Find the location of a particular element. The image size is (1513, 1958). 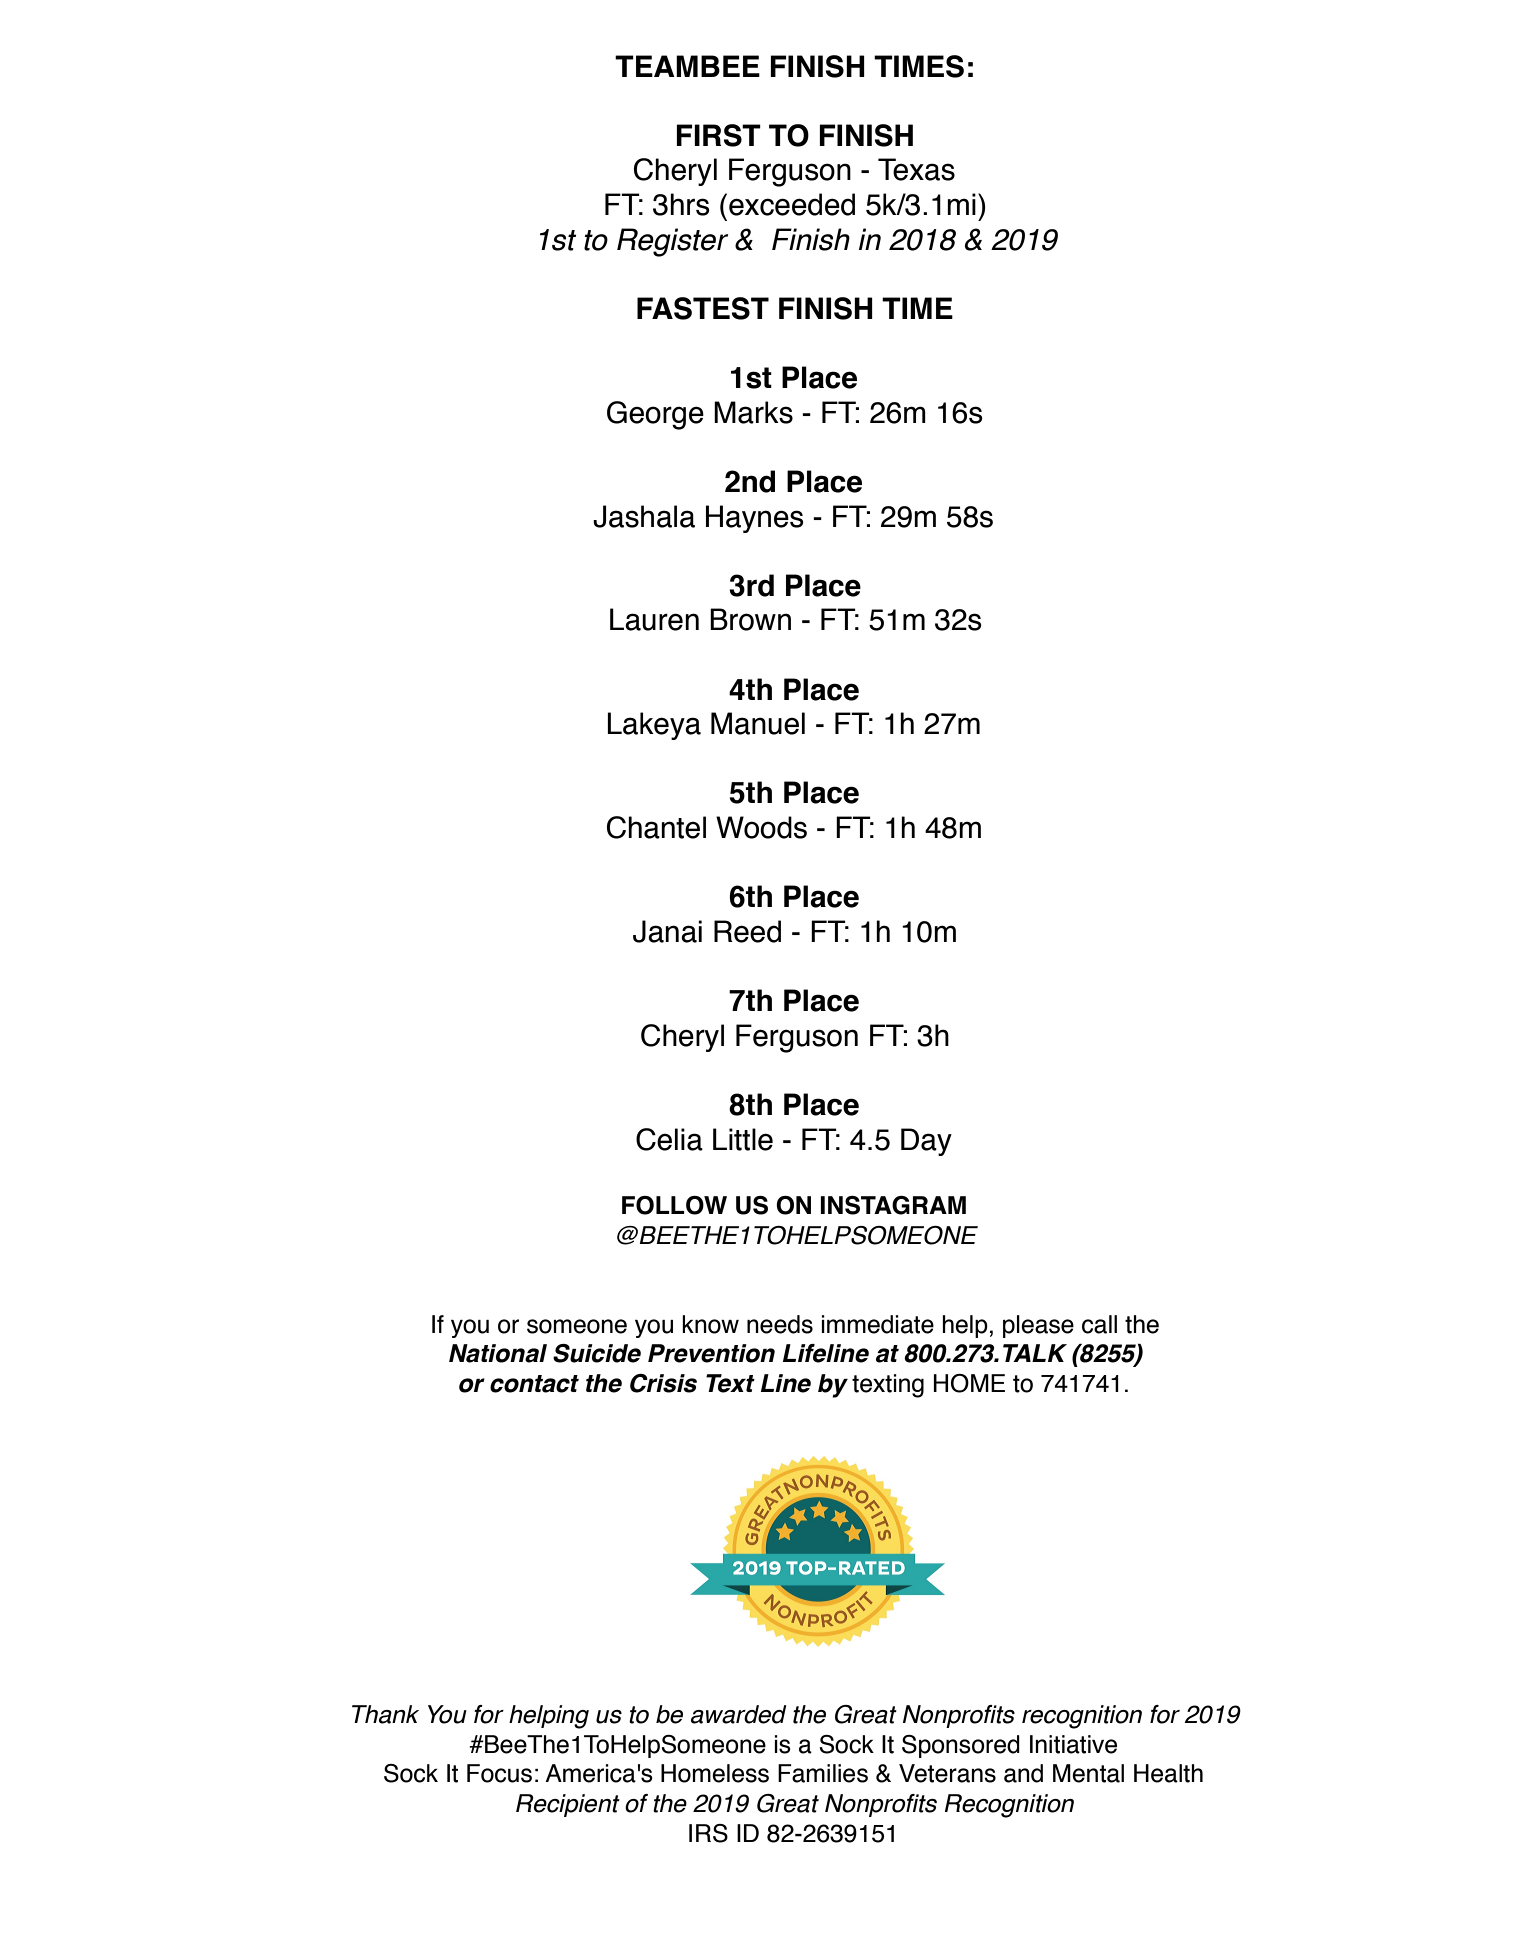

FOLLOW is located at coordinates (674, 1205).
